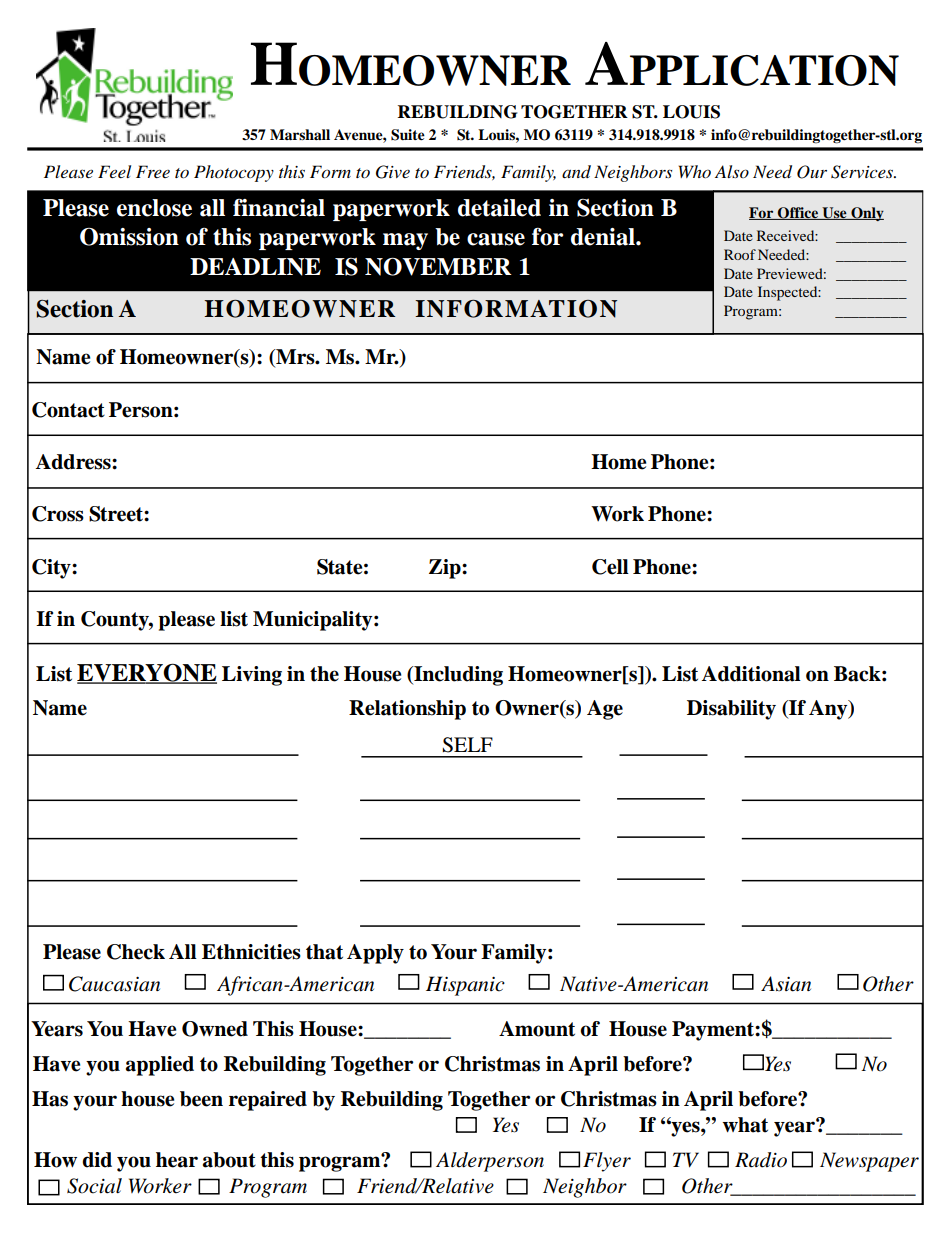  Describe the element at coordinates (74, 462) in the image. I see `Address` at that location.
